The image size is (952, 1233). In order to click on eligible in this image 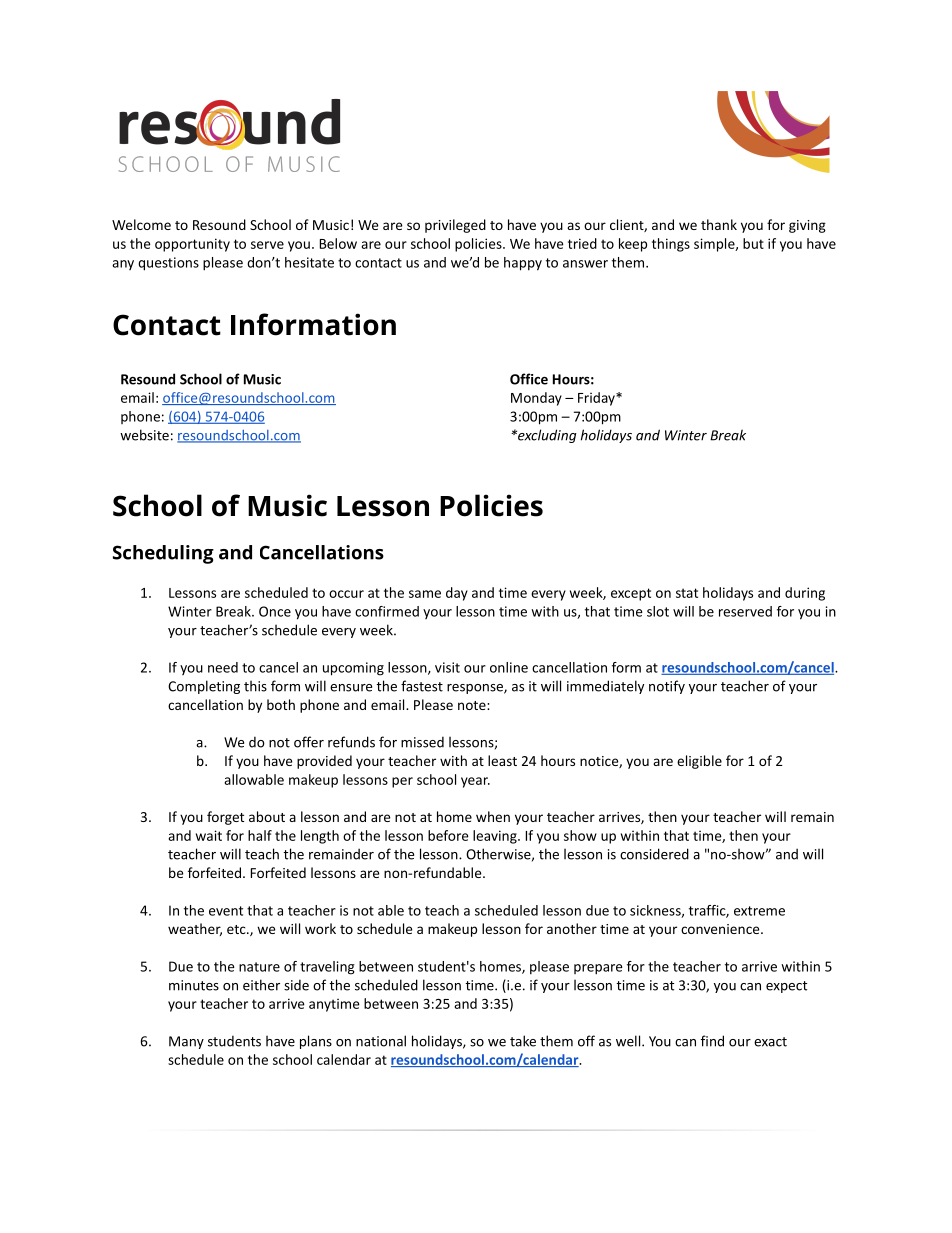, I will do `click(699, 762)`.
